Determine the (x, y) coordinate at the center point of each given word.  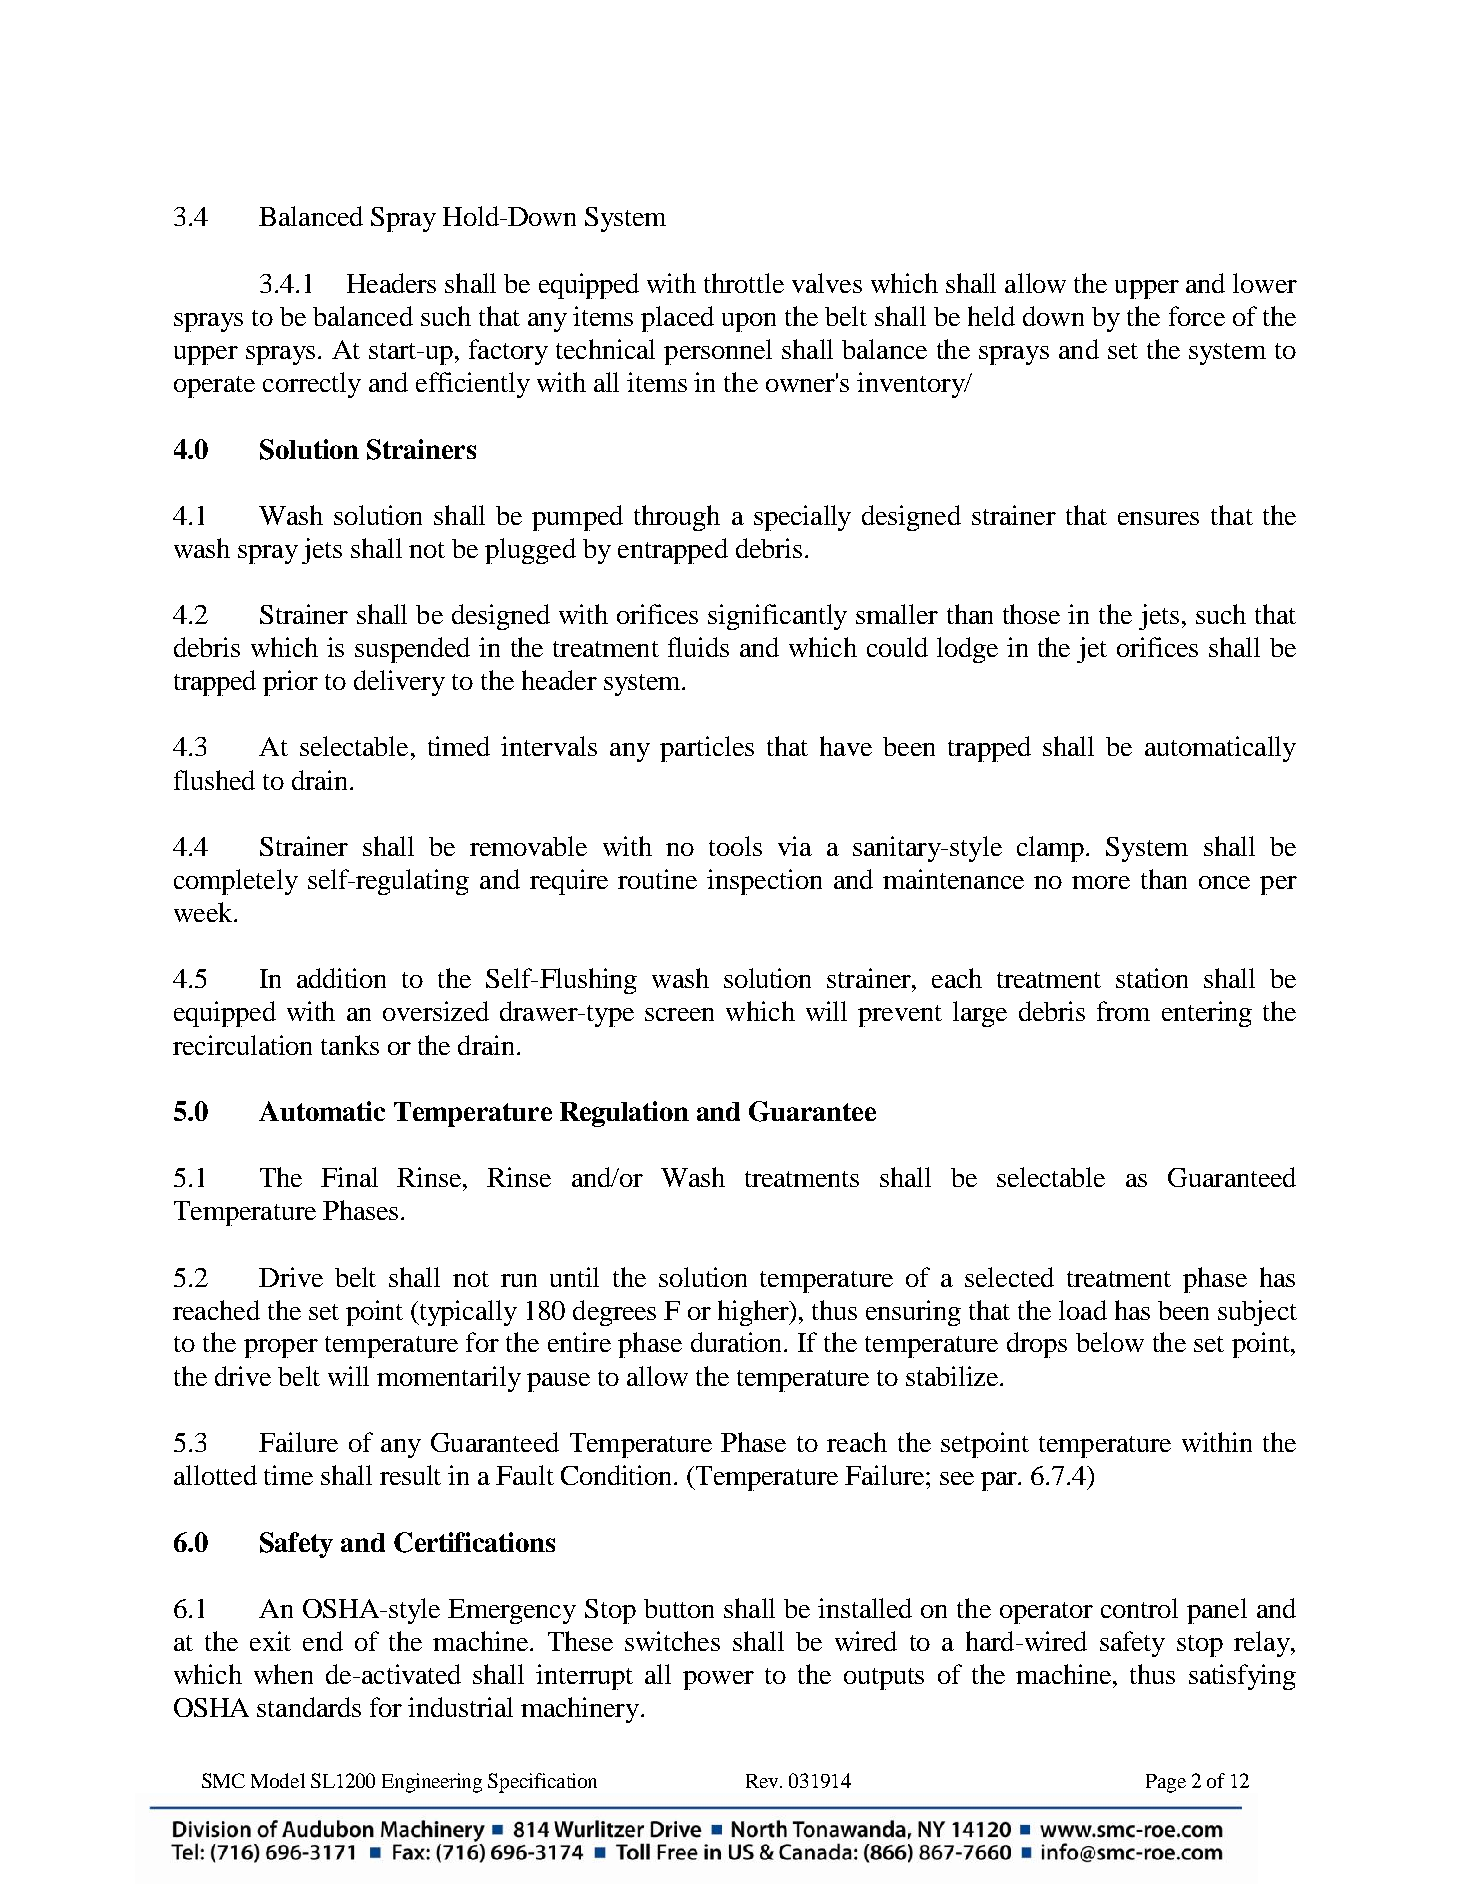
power (718, 1680)
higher (755, 1313)
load (1083, 1310)
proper (281, 1348)
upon (749, 322)
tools (735, 846)
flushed (214, 780)
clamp (1052, 849)
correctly (312, 385)
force (1197, 316)
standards (309, 1707)
